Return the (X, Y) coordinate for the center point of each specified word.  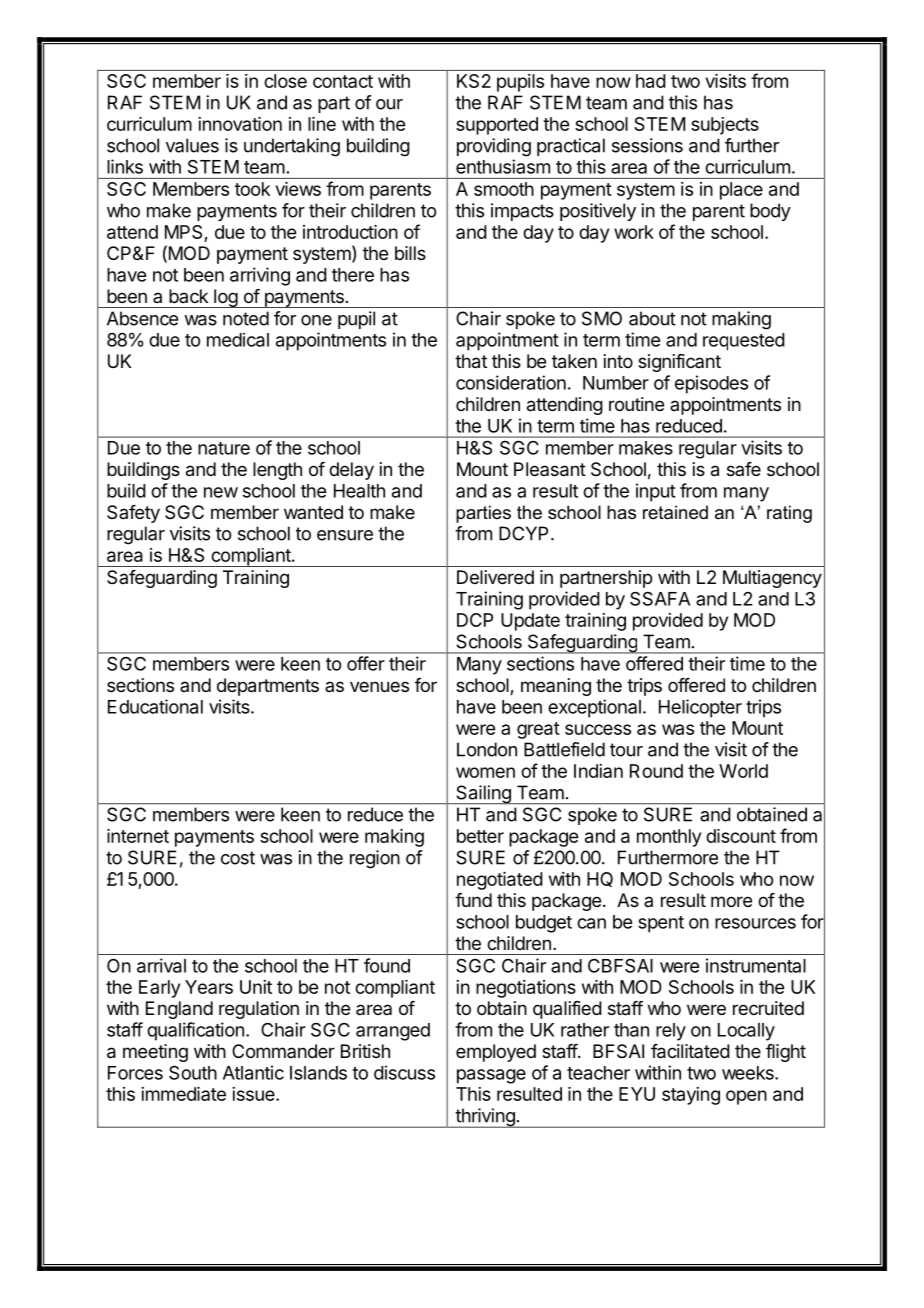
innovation (240, 124)
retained (675, 512)
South (193, 1072)
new (221, 492)
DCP (475, 620)
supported (497, 126)
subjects (725, 126)
